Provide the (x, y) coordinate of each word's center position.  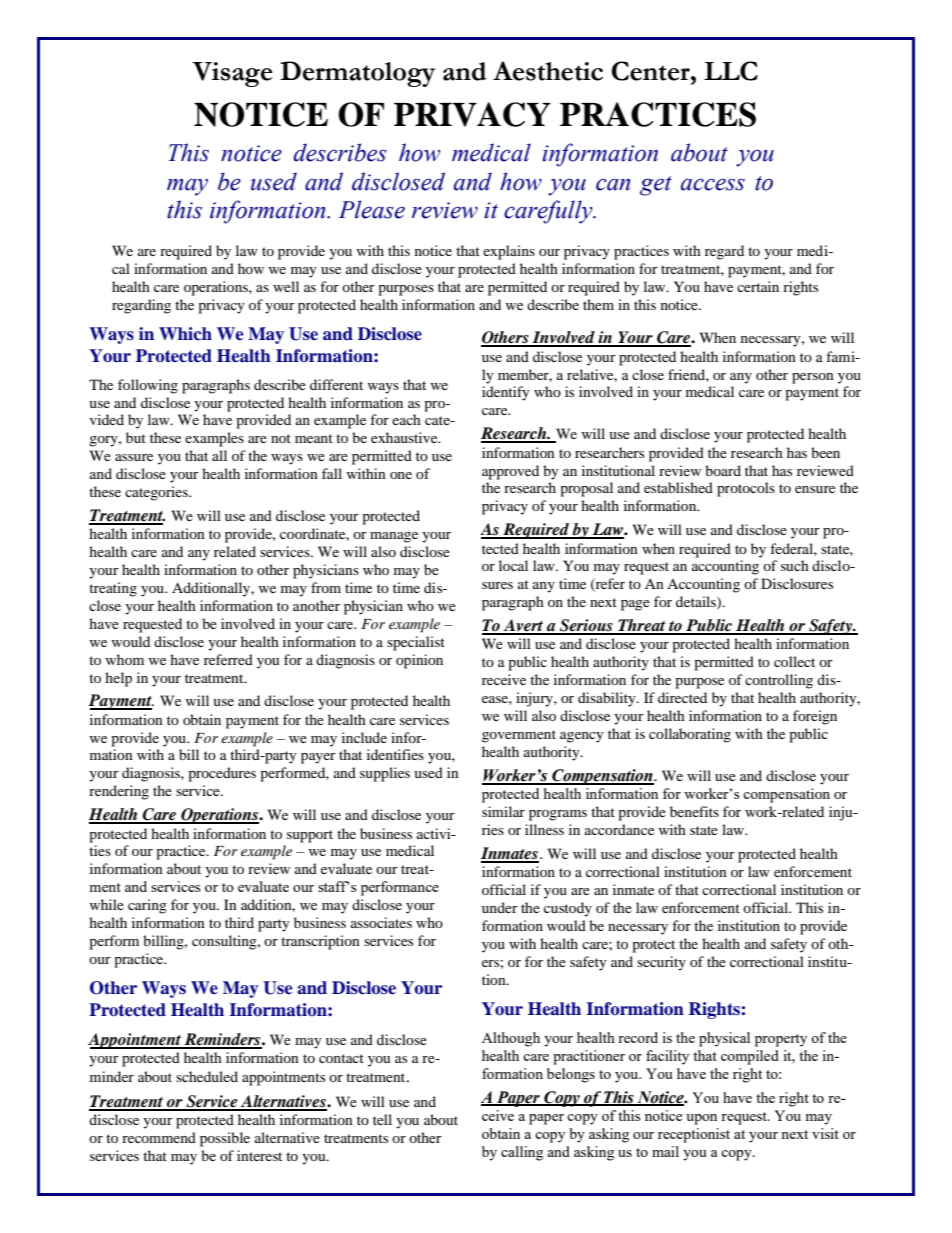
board (723, 470)
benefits (694, 811)
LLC (731, 71)
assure (134, 457)
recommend (159, 1137)
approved (510, 472)
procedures (222, 774)
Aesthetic (548, 71)
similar (503, 811)
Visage (232, 74)
